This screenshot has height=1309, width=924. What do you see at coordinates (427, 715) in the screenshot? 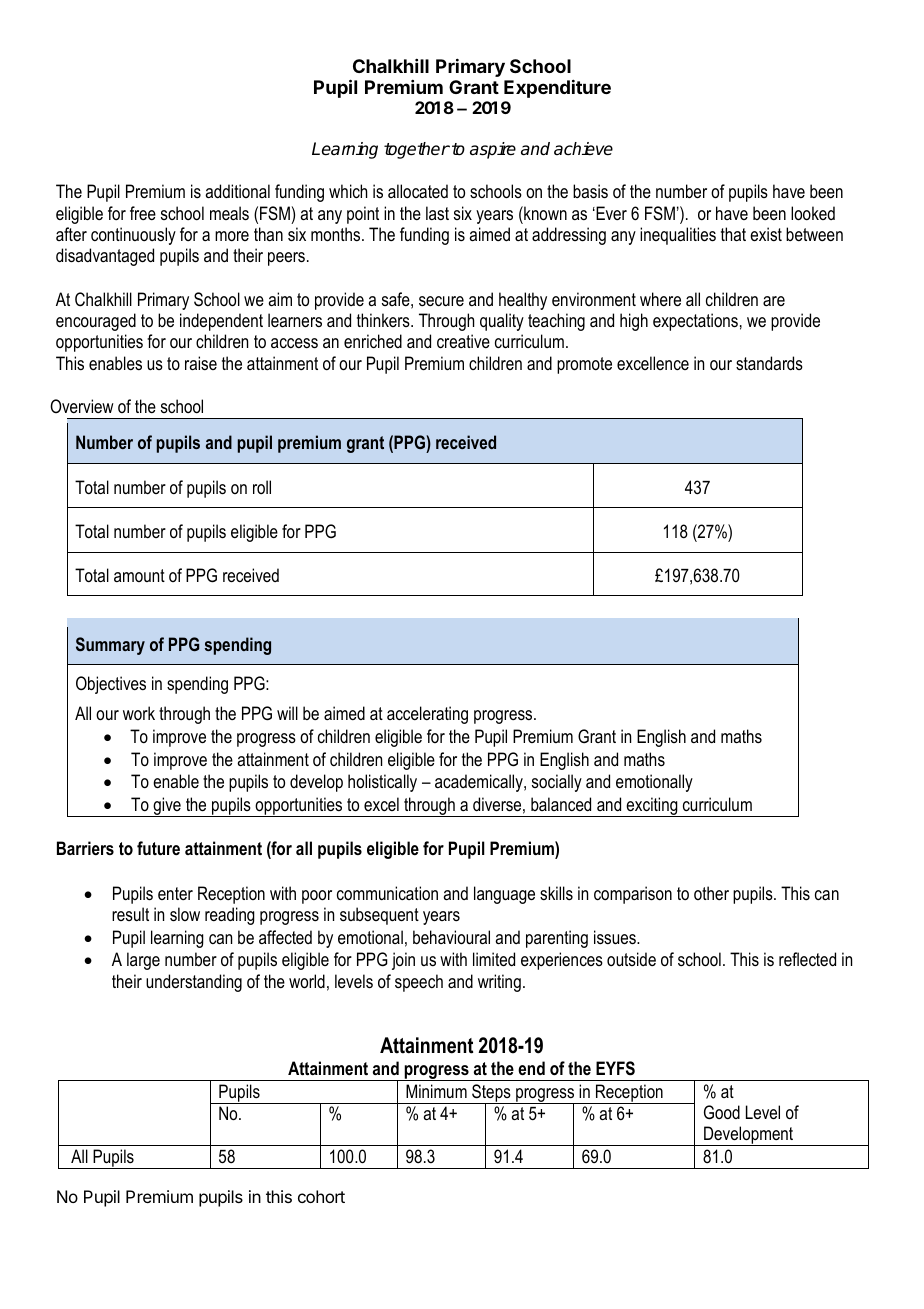
I see `accelerating` at bounding box center [427, 715].
